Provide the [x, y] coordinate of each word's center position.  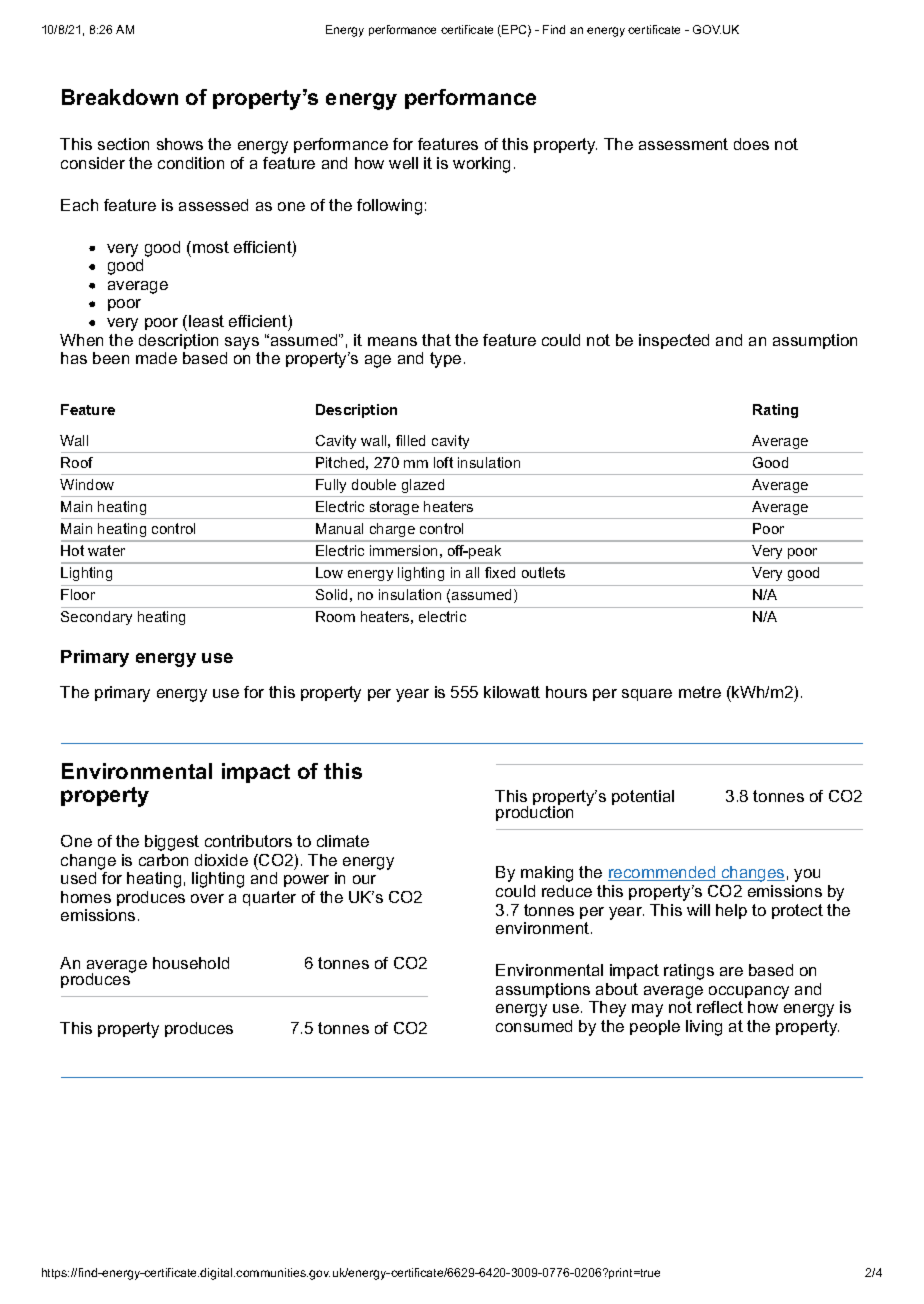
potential [643, 797]
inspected [674, 341]
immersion [403, 550]
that [436, 340]
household [191, 963]
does [751, 144]
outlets [543, 572]
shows [180, 144]
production [534, 812]
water [106, 550]
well [403, 163]
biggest [172, 843]
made [156, 358]
